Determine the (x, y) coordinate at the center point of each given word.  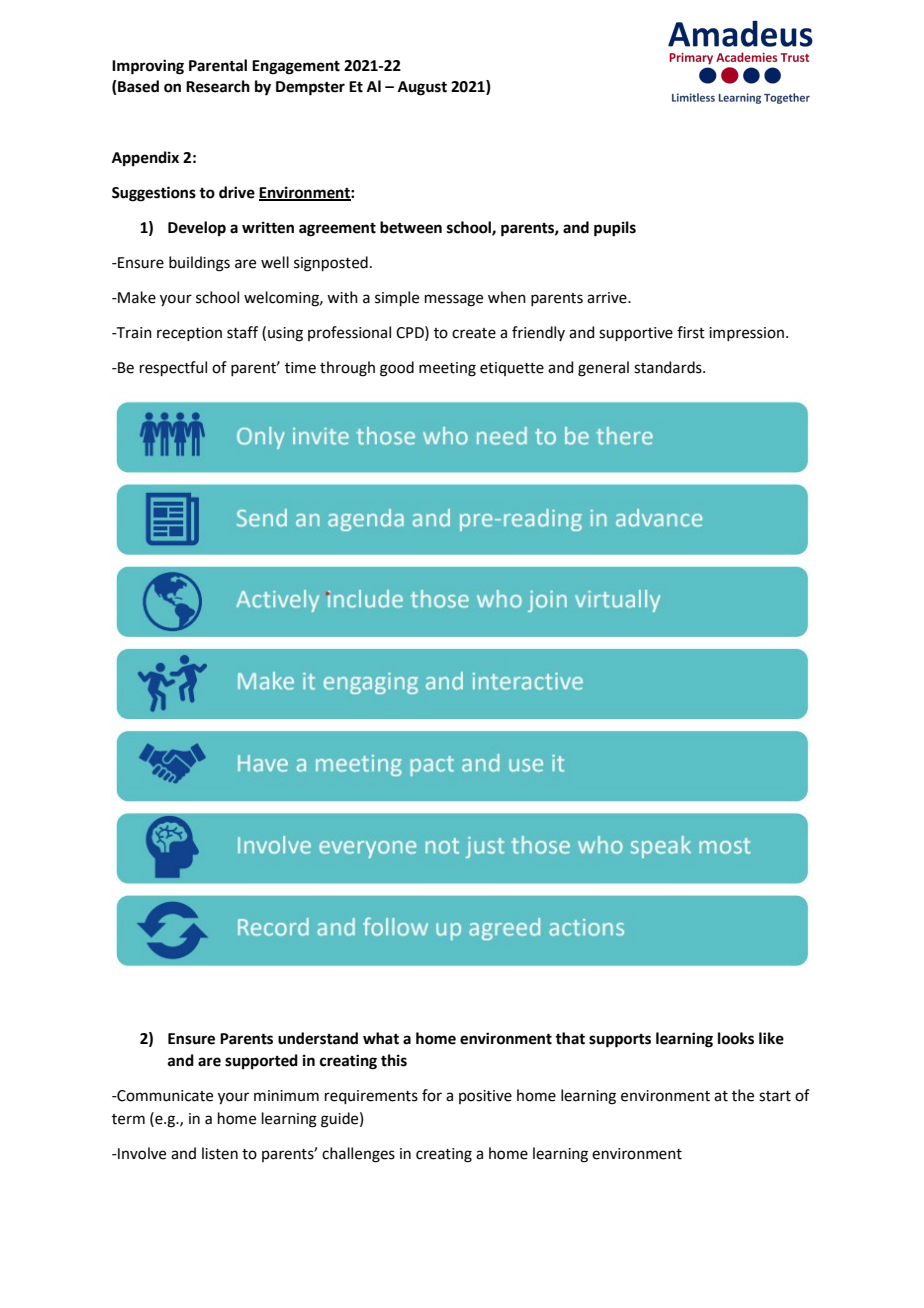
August (422, 88)
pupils (615, 229)
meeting (447, 369)
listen (220, 1153)
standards (669, 367)
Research (218, 86)
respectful (173, 368)
